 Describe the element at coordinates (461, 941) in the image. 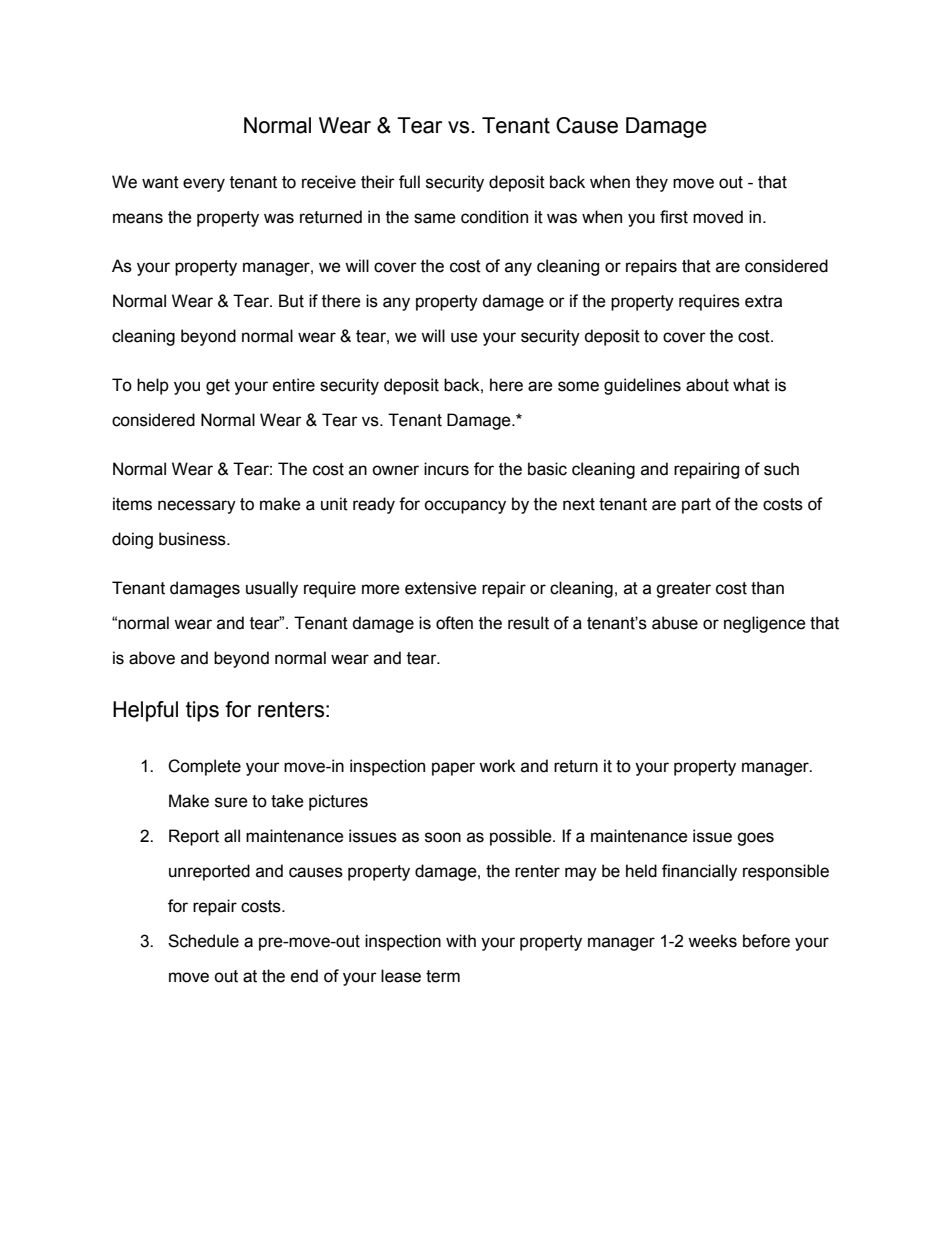

I see `with` at that location.
